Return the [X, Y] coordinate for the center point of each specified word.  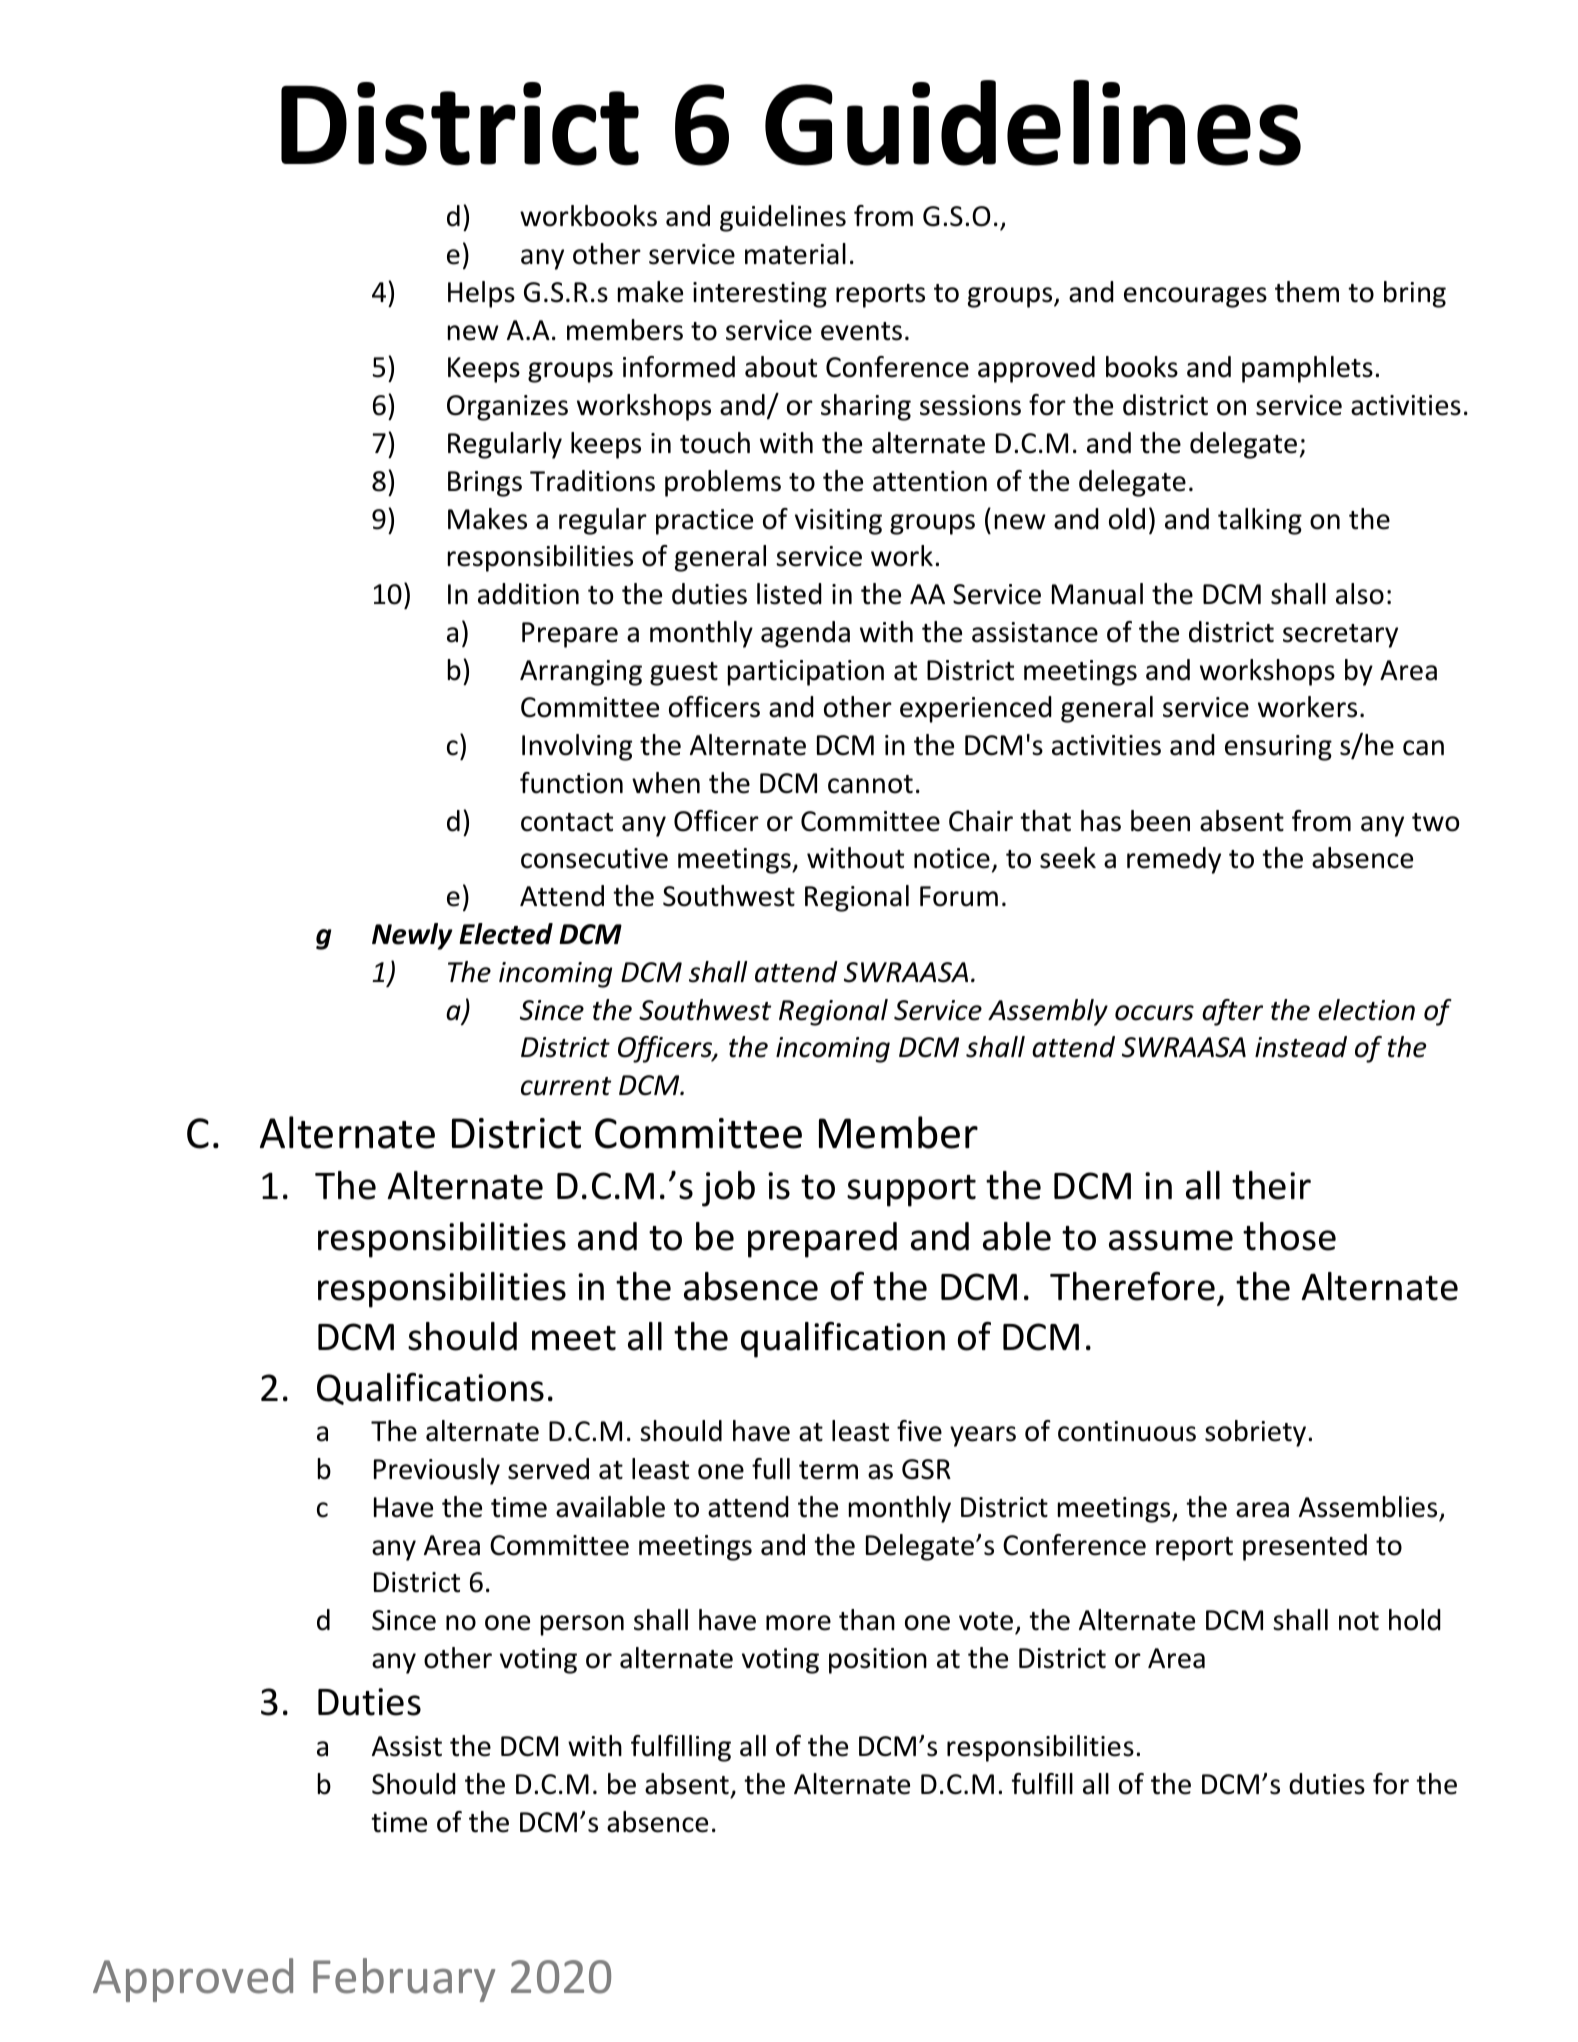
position [878, 1661]
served [548, 1469]
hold [1415, 1620]
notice [952, 858]
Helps [481, 294]
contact [567, 822]
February [404, 1980]
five [919, 1431]
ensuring [1278, 748]
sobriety [1257, 1433]
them [1307, 292]
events [861, 331]
